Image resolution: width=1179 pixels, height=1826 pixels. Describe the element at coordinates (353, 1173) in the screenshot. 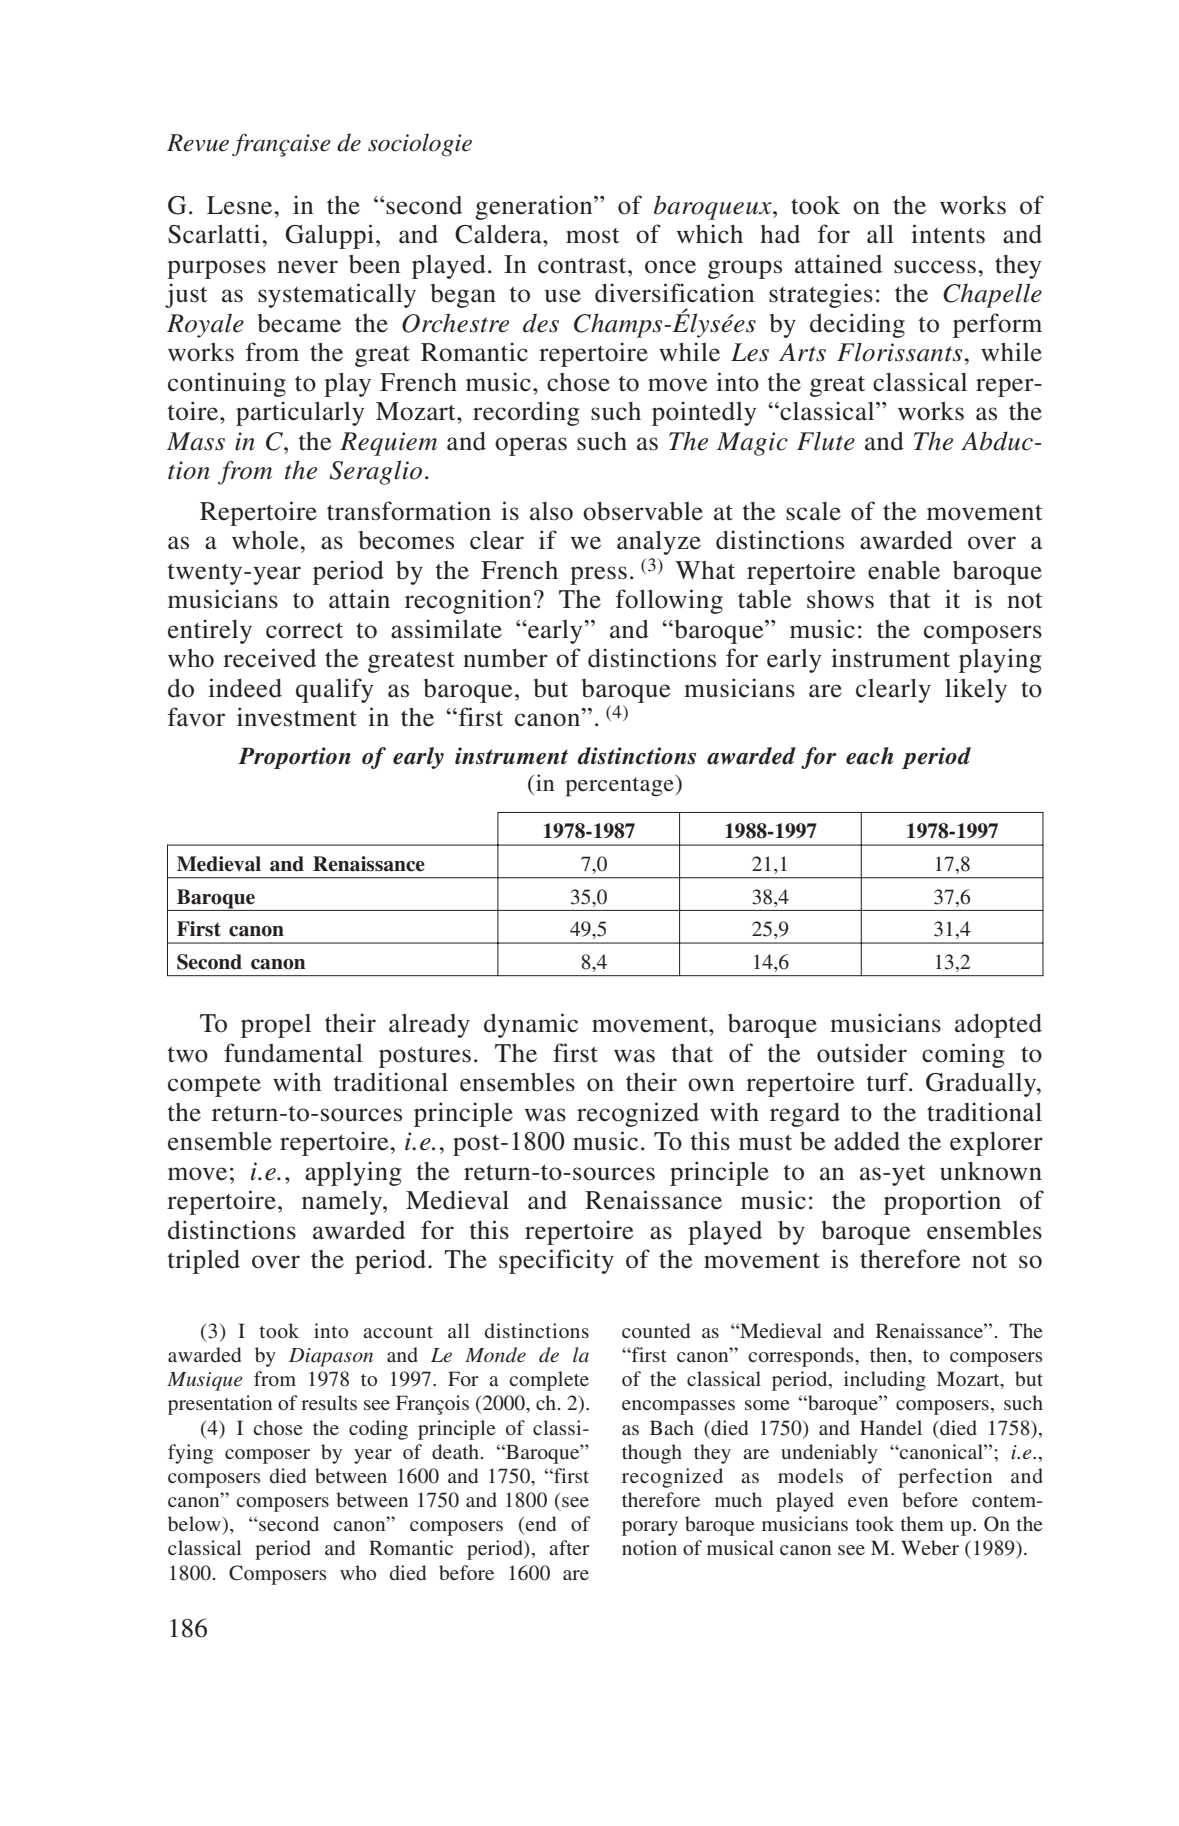

I see `applying` at that location.
